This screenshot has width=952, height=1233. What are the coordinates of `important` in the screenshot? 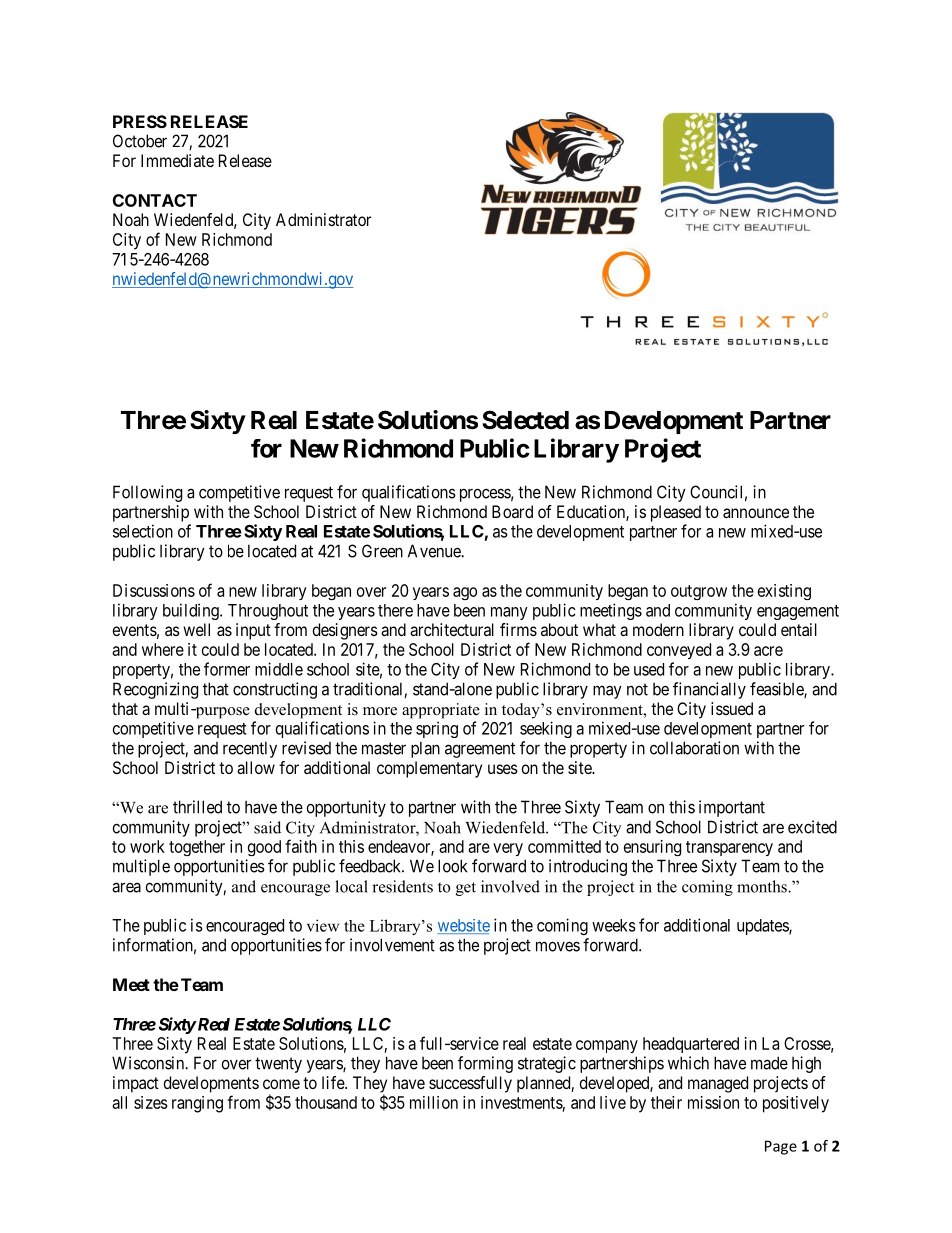 It's located at (732, 808).
